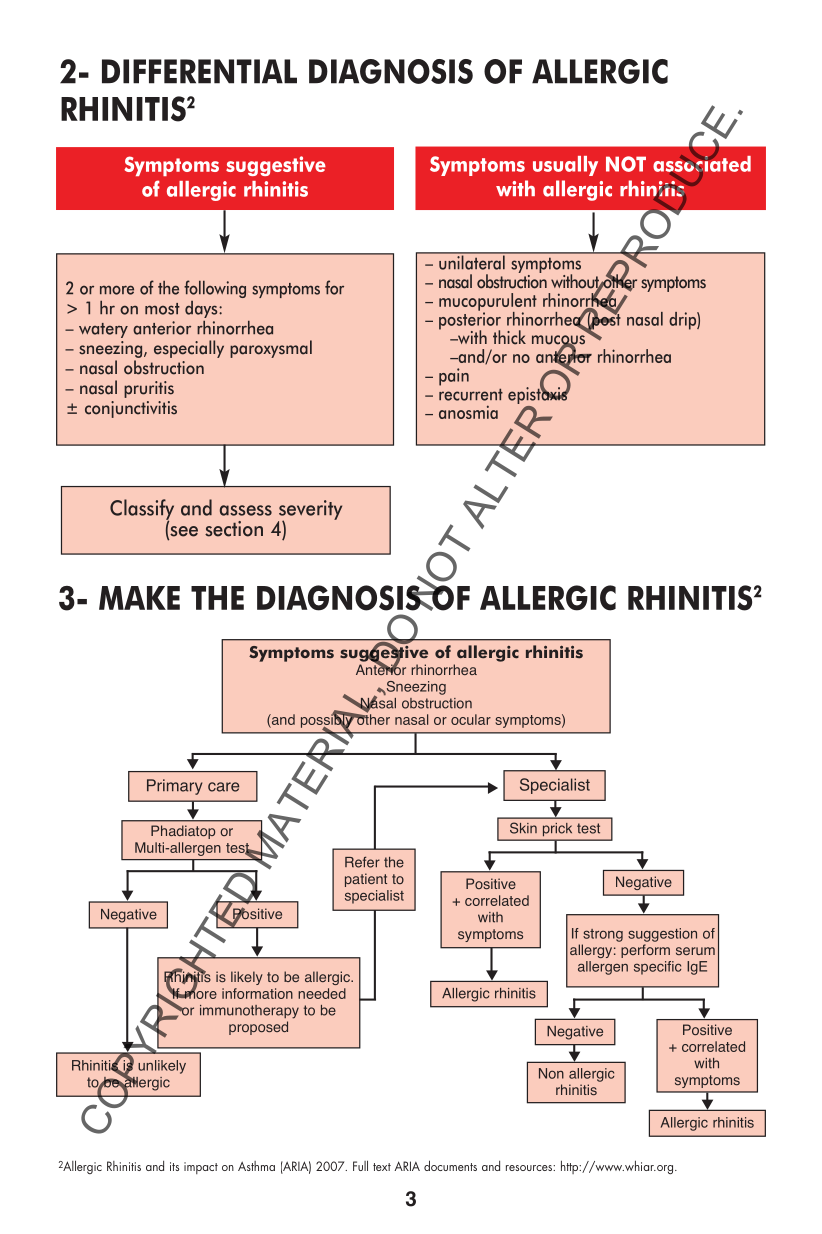  Describe the element at coordinates (174, 1166) in the screenshot. I see `its` at that location.
